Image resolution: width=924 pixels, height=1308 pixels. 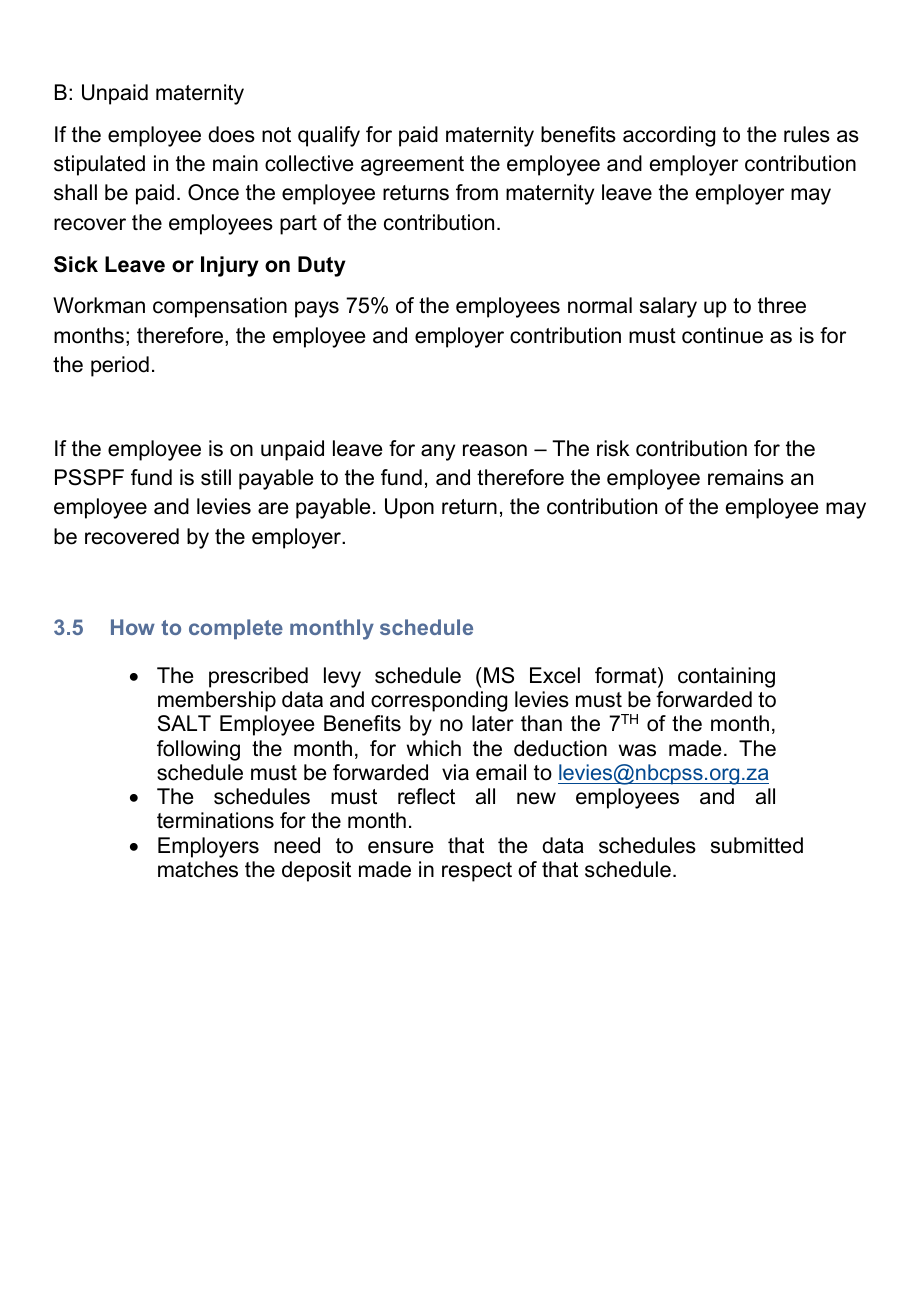 What do you see at coordinates (133, 627) in the screenshot?
I see `How` at bounding box center [133, 627].
